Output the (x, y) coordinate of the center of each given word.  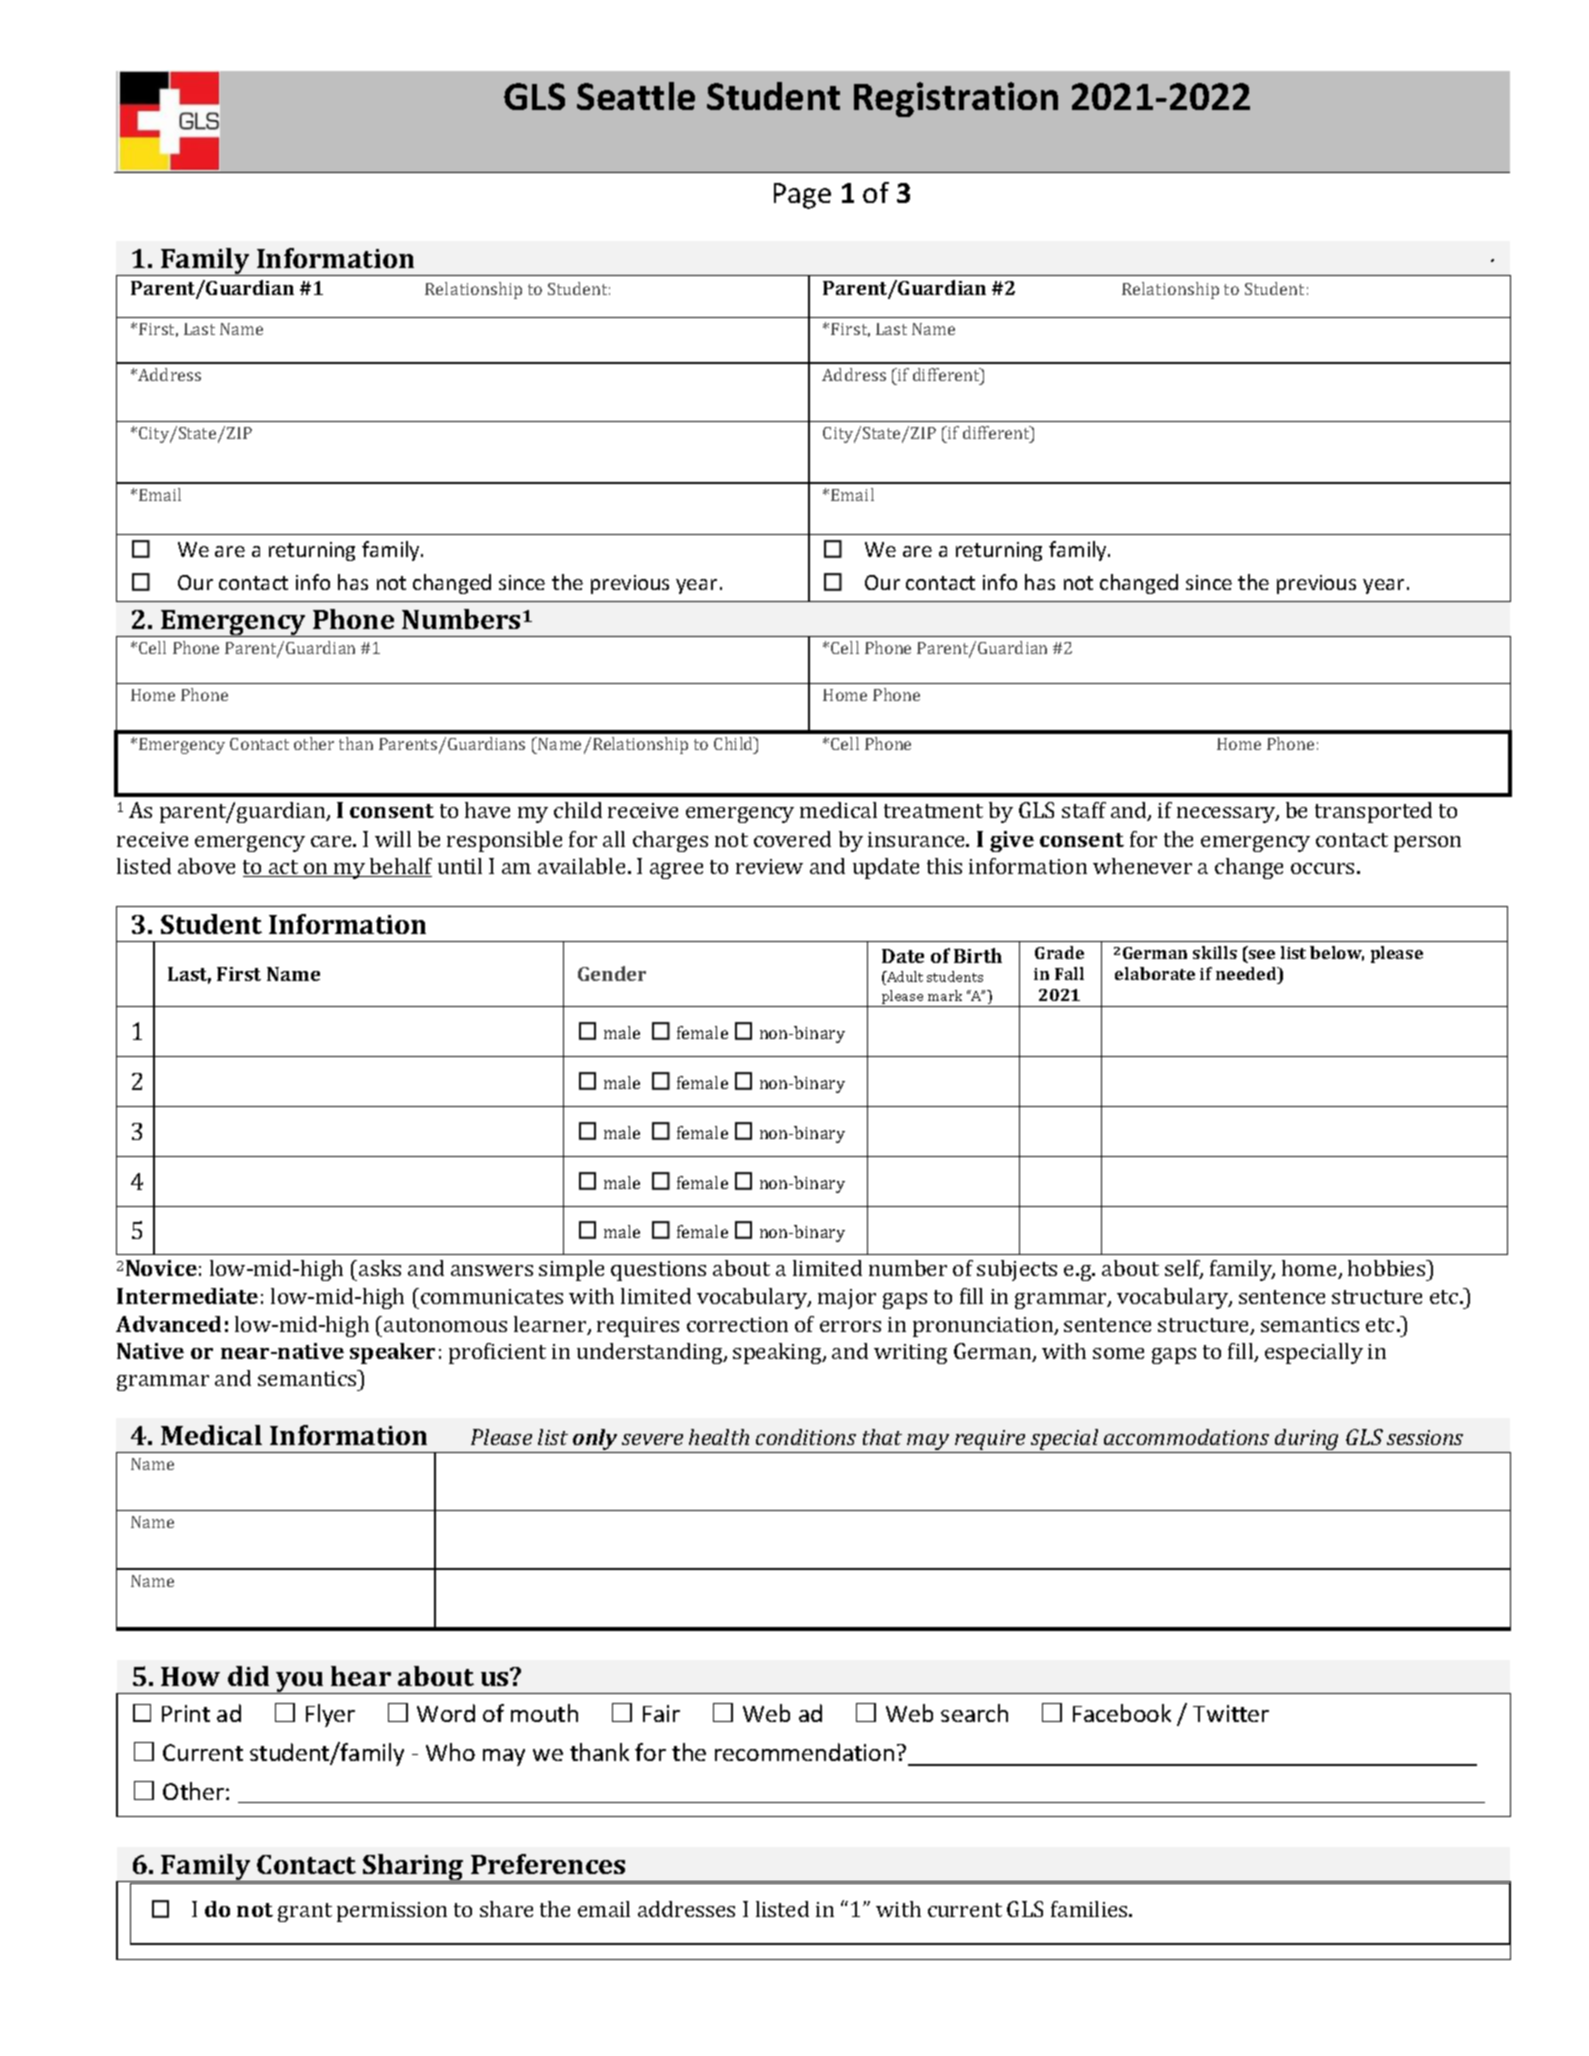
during (1307, 1441)
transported (1373, 812)
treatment (933, 811)
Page (802, 196)
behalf (400, 867)
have (487, 810)
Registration (956, 99)
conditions (806, 1437)
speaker (392, 1353)
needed (1247, 973)
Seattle (636, 96)
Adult (904, 978)
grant (305, 1912)
